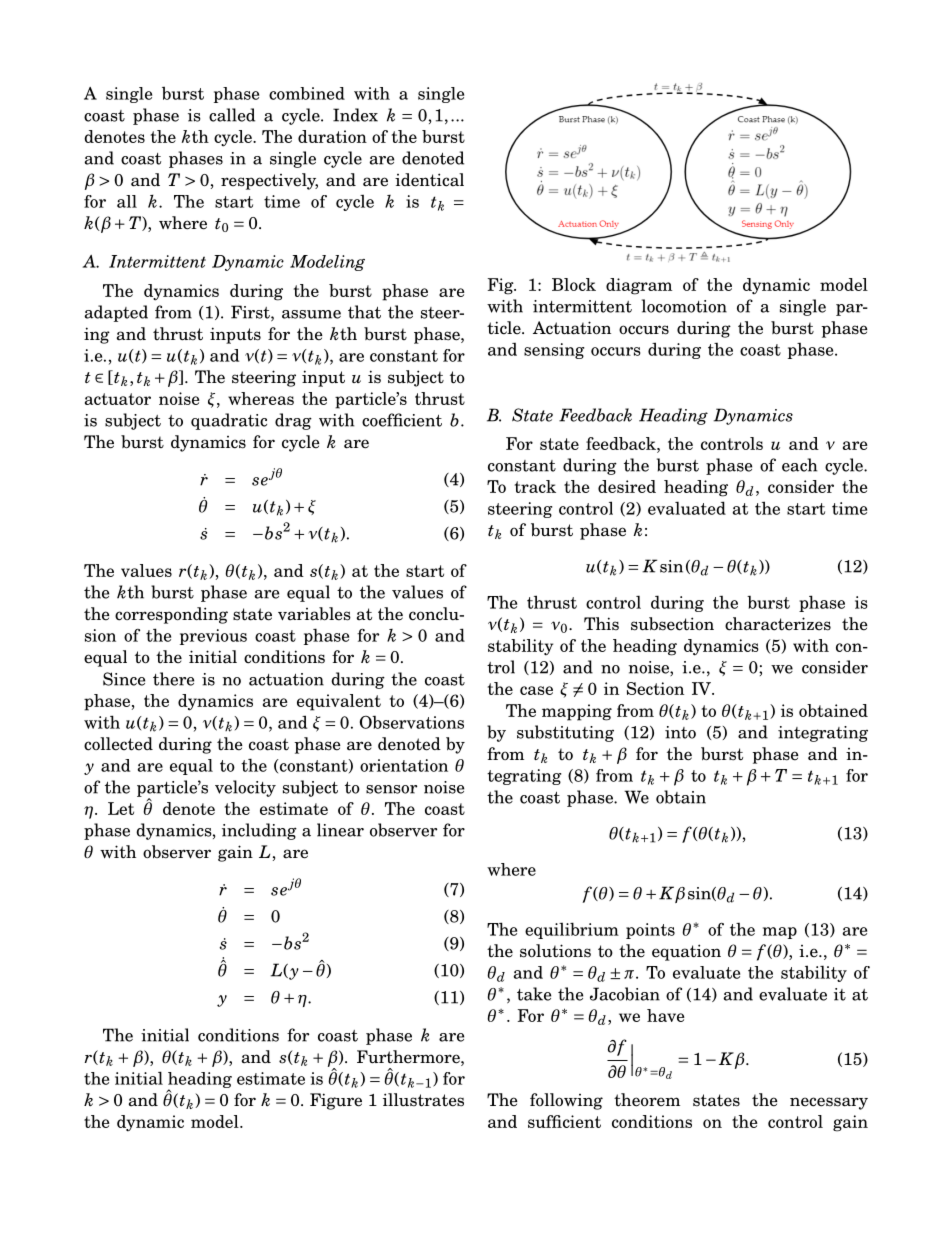 Image resolution: width=952 pixels, height=1233 pixels. I want to click on locomotion, so click(684, 306).
